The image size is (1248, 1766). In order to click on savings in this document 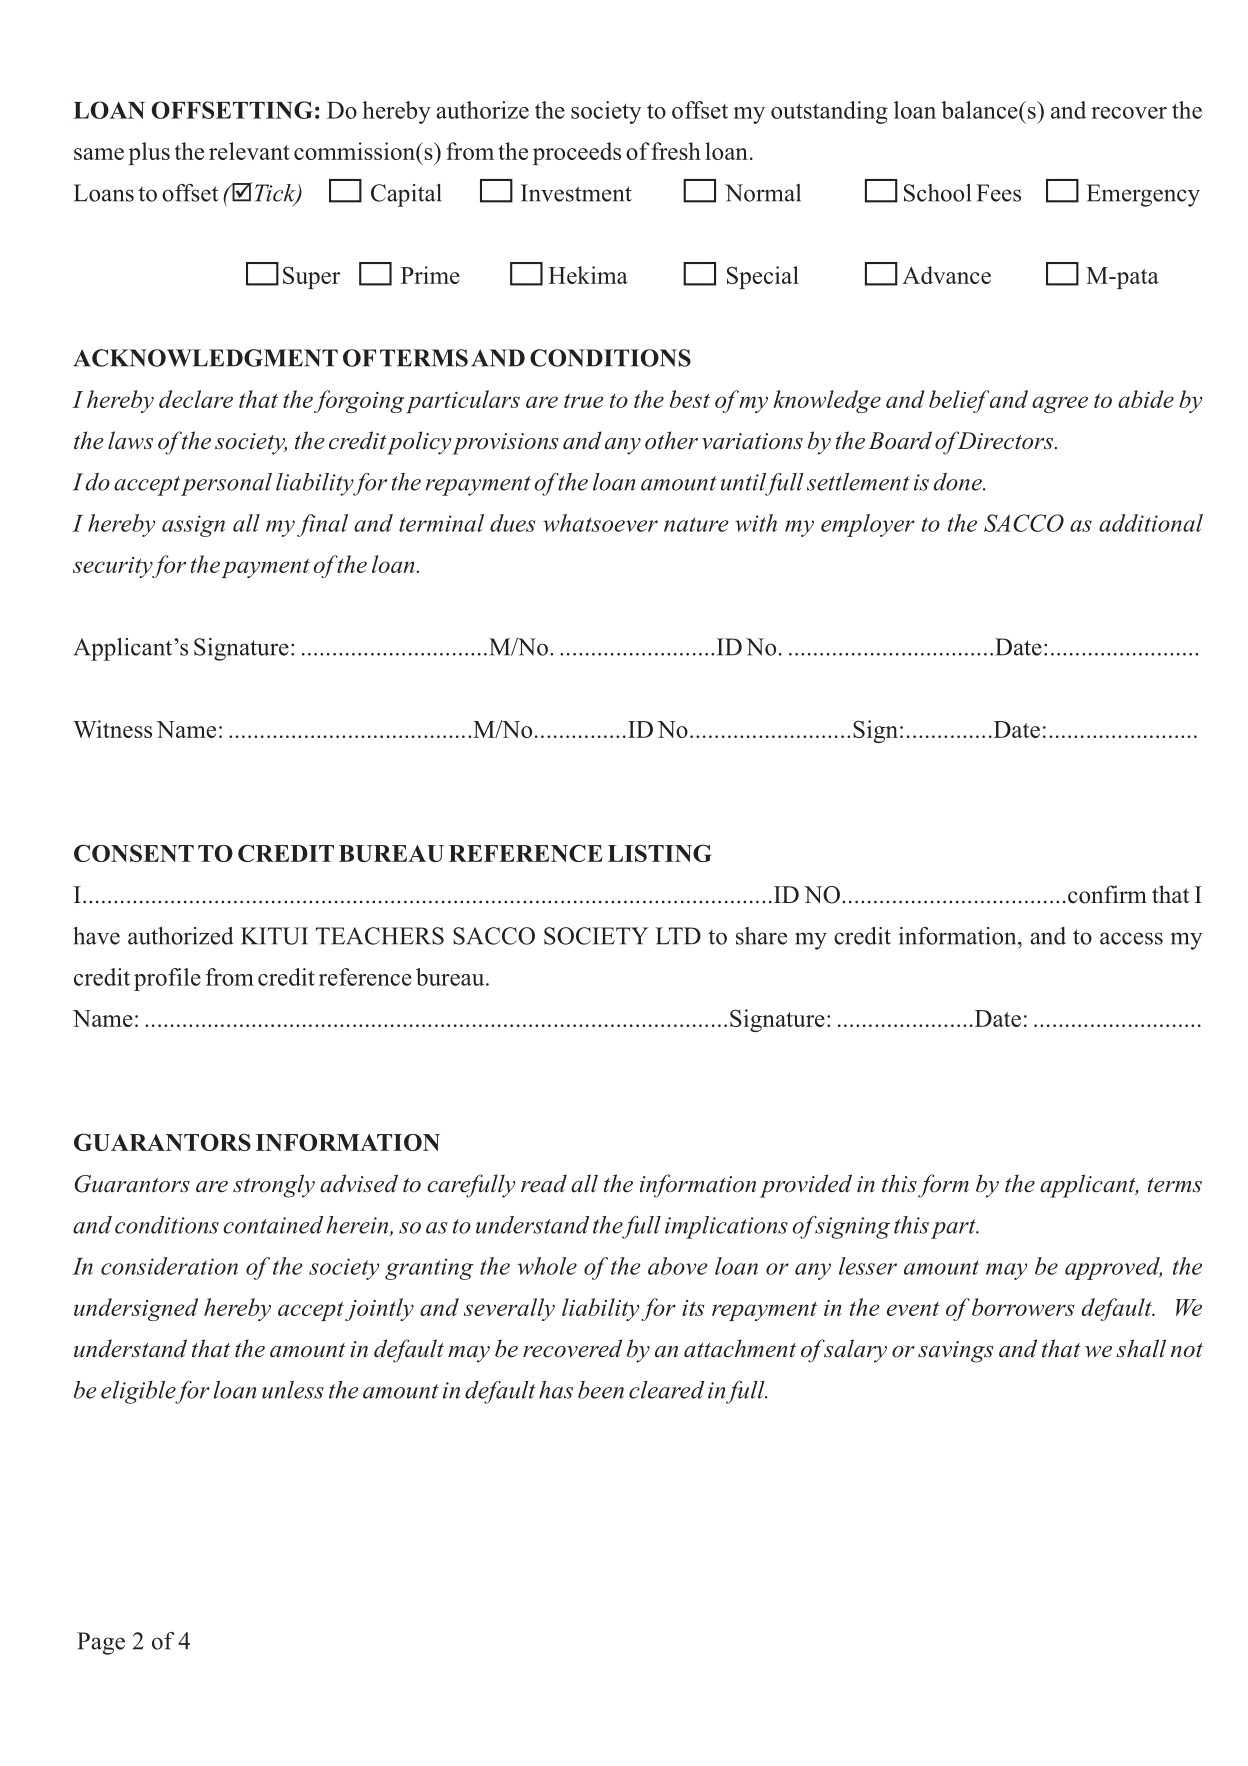, I will do `click(956, 1352)`.
